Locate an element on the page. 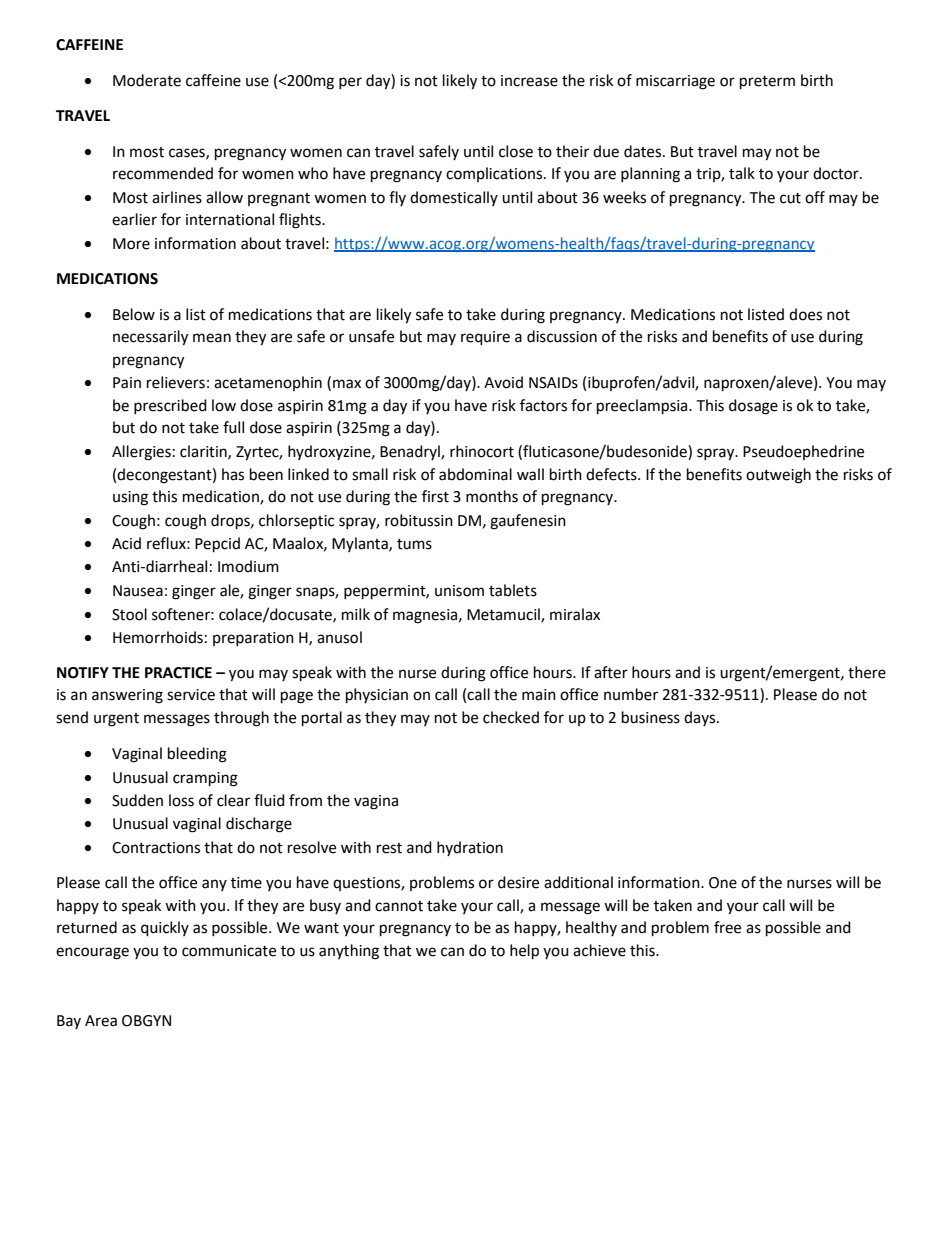 The height and width of the page is (1233, 952). preterm is located at coordinates (767, 83).
